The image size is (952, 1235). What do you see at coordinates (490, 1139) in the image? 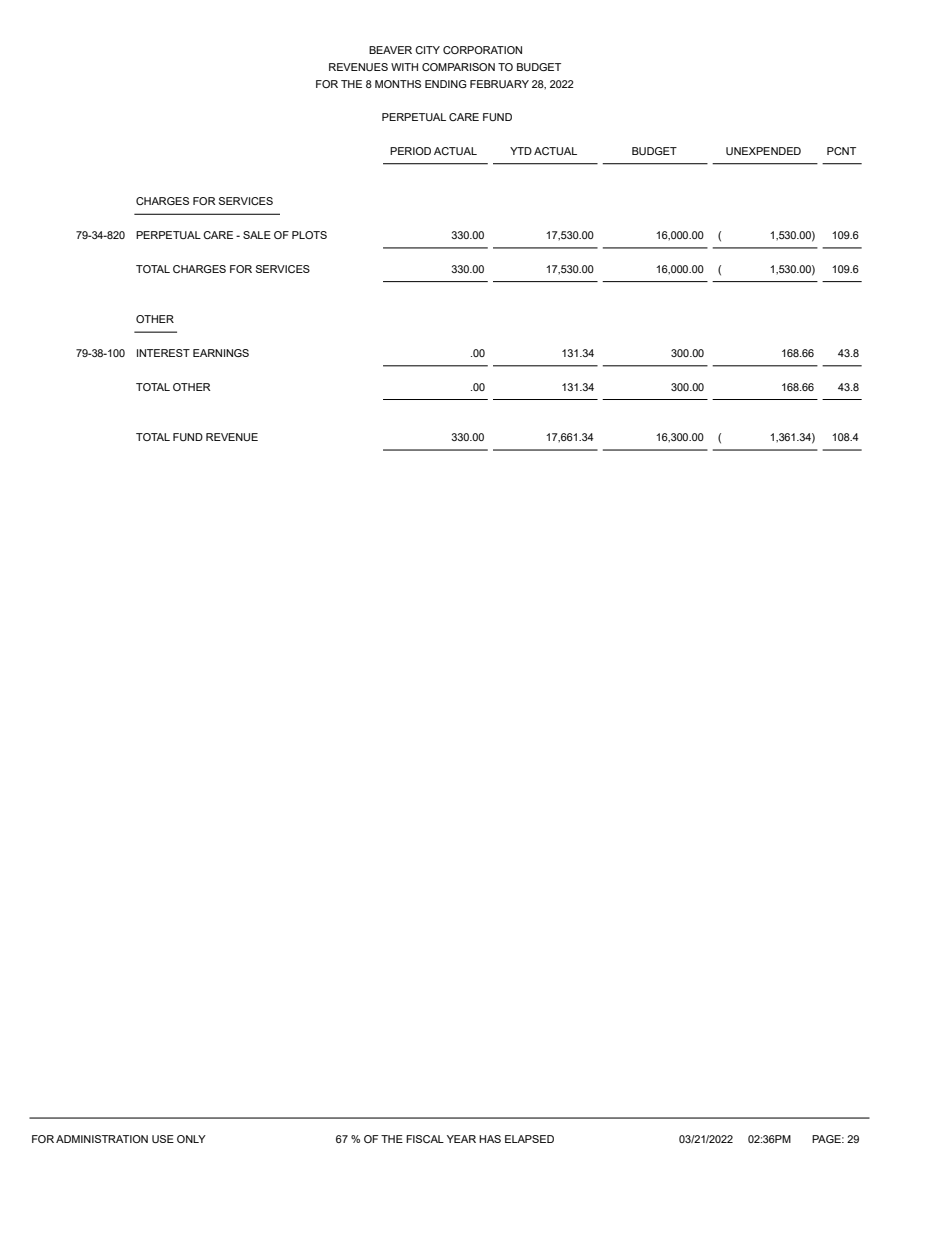
I see `HAS` at bounding box center [490, 1139].
